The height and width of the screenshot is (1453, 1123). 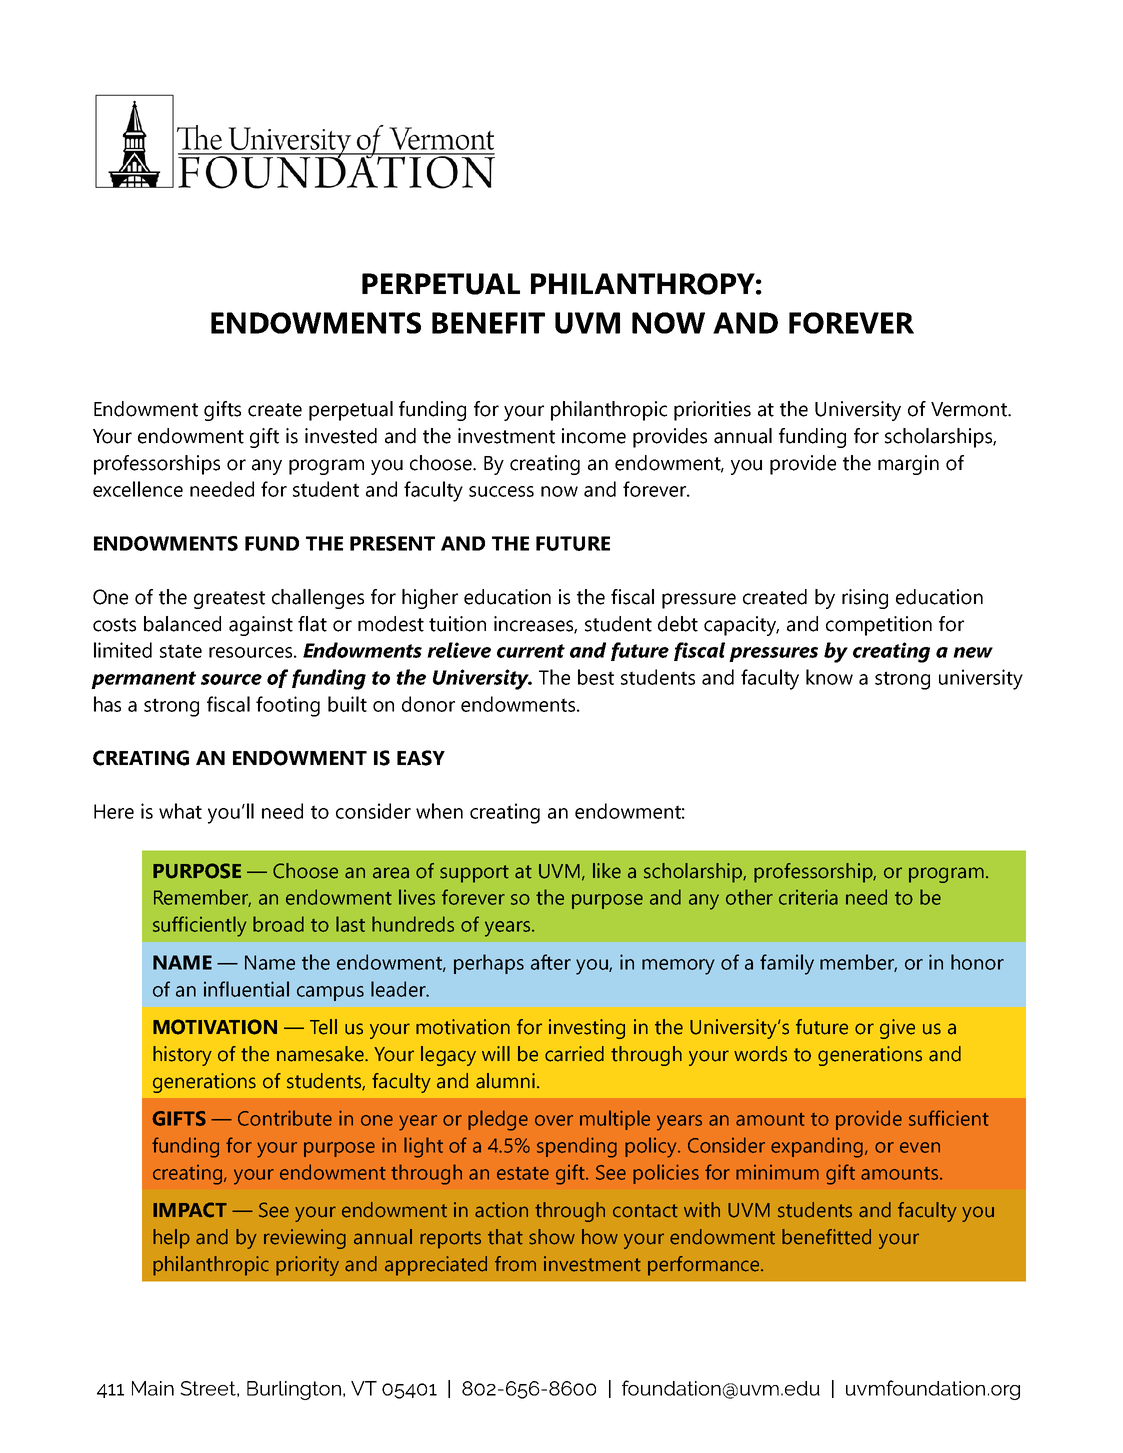 What do you see at coordinates (515, 1264) in the screenshot?
I see `from` at bounding box center [515, 1264].
